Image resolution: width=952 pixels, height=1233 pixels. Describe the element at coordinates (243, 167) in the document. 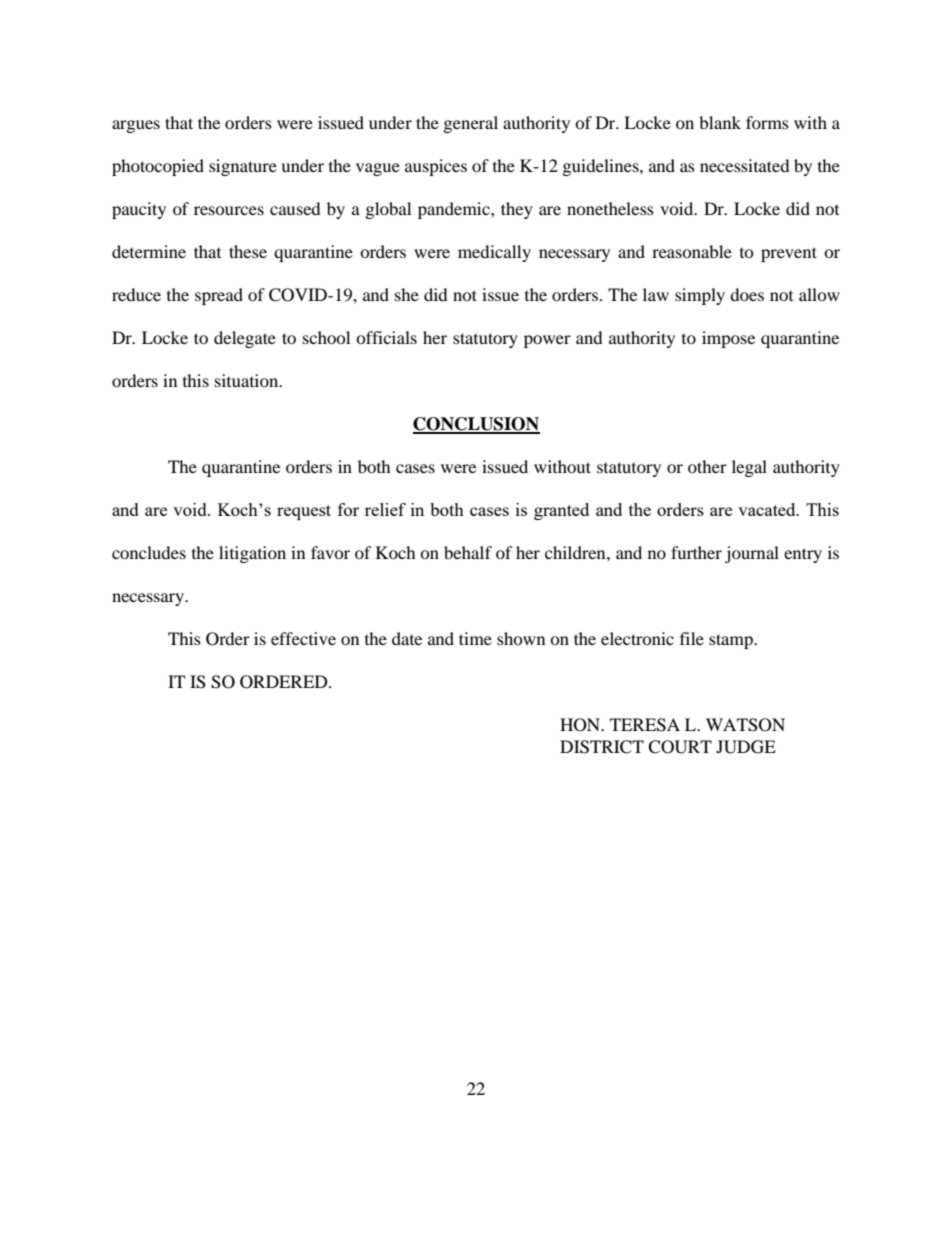

I see `signature` at that location.
